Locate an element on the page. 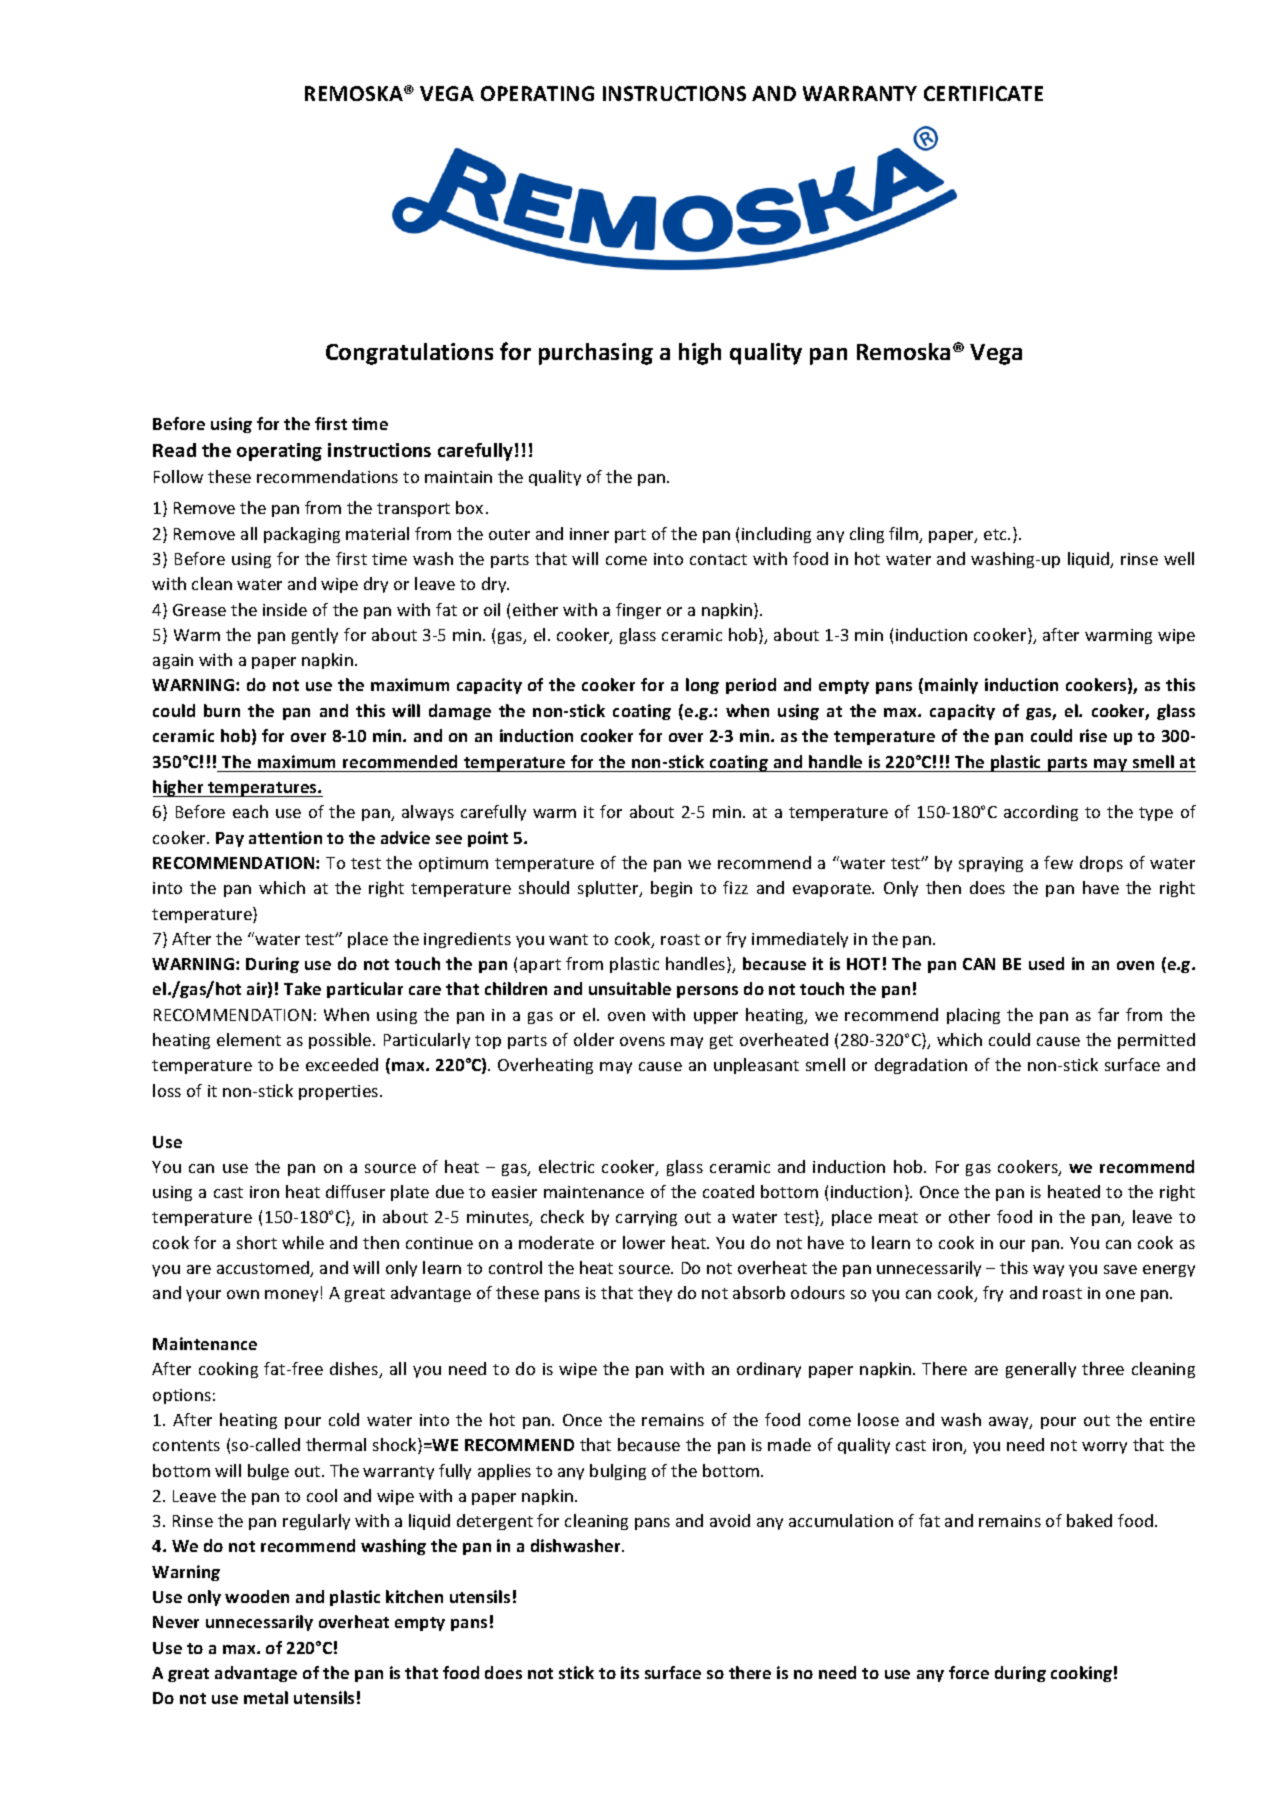 This document has width=1271, height=1798. money is located at coordinates (291, 1296).
